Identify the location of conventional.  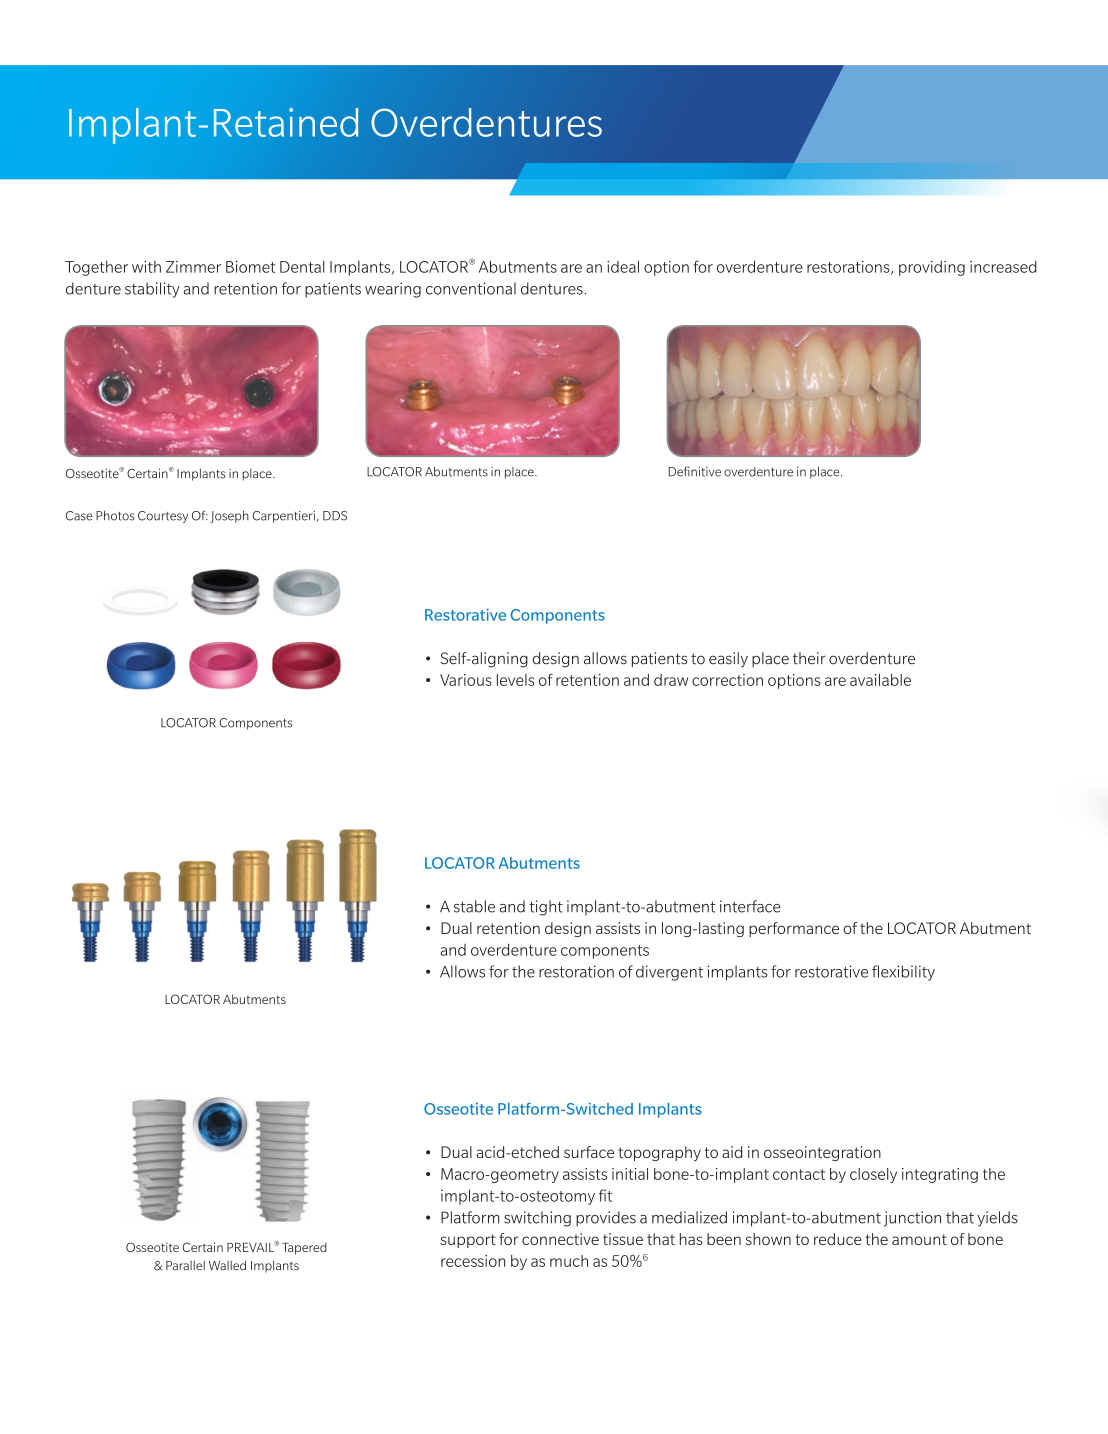
(471, 288).
